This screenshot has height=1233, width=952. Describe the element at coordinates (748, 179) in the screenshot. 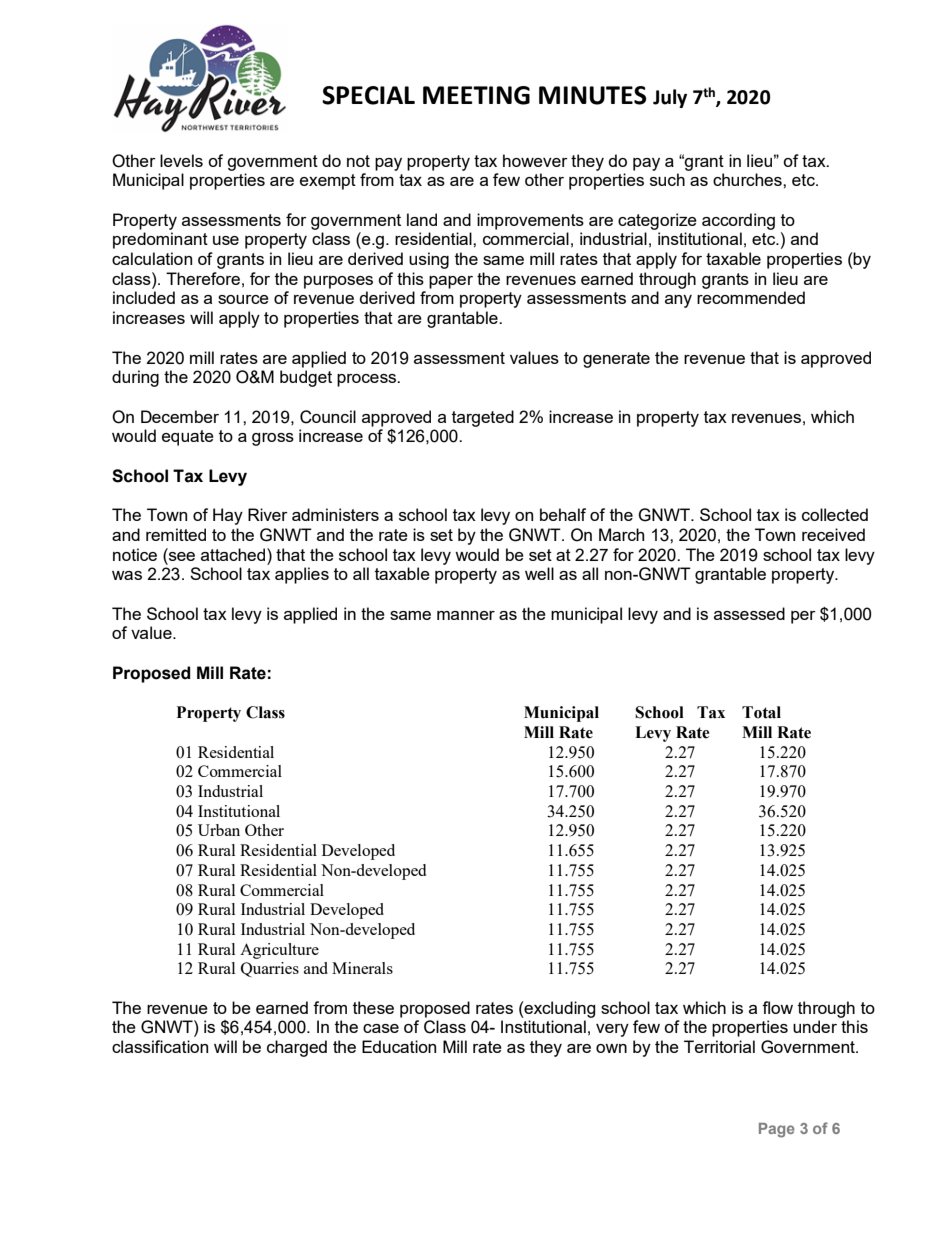

I see `churches` at that location.
